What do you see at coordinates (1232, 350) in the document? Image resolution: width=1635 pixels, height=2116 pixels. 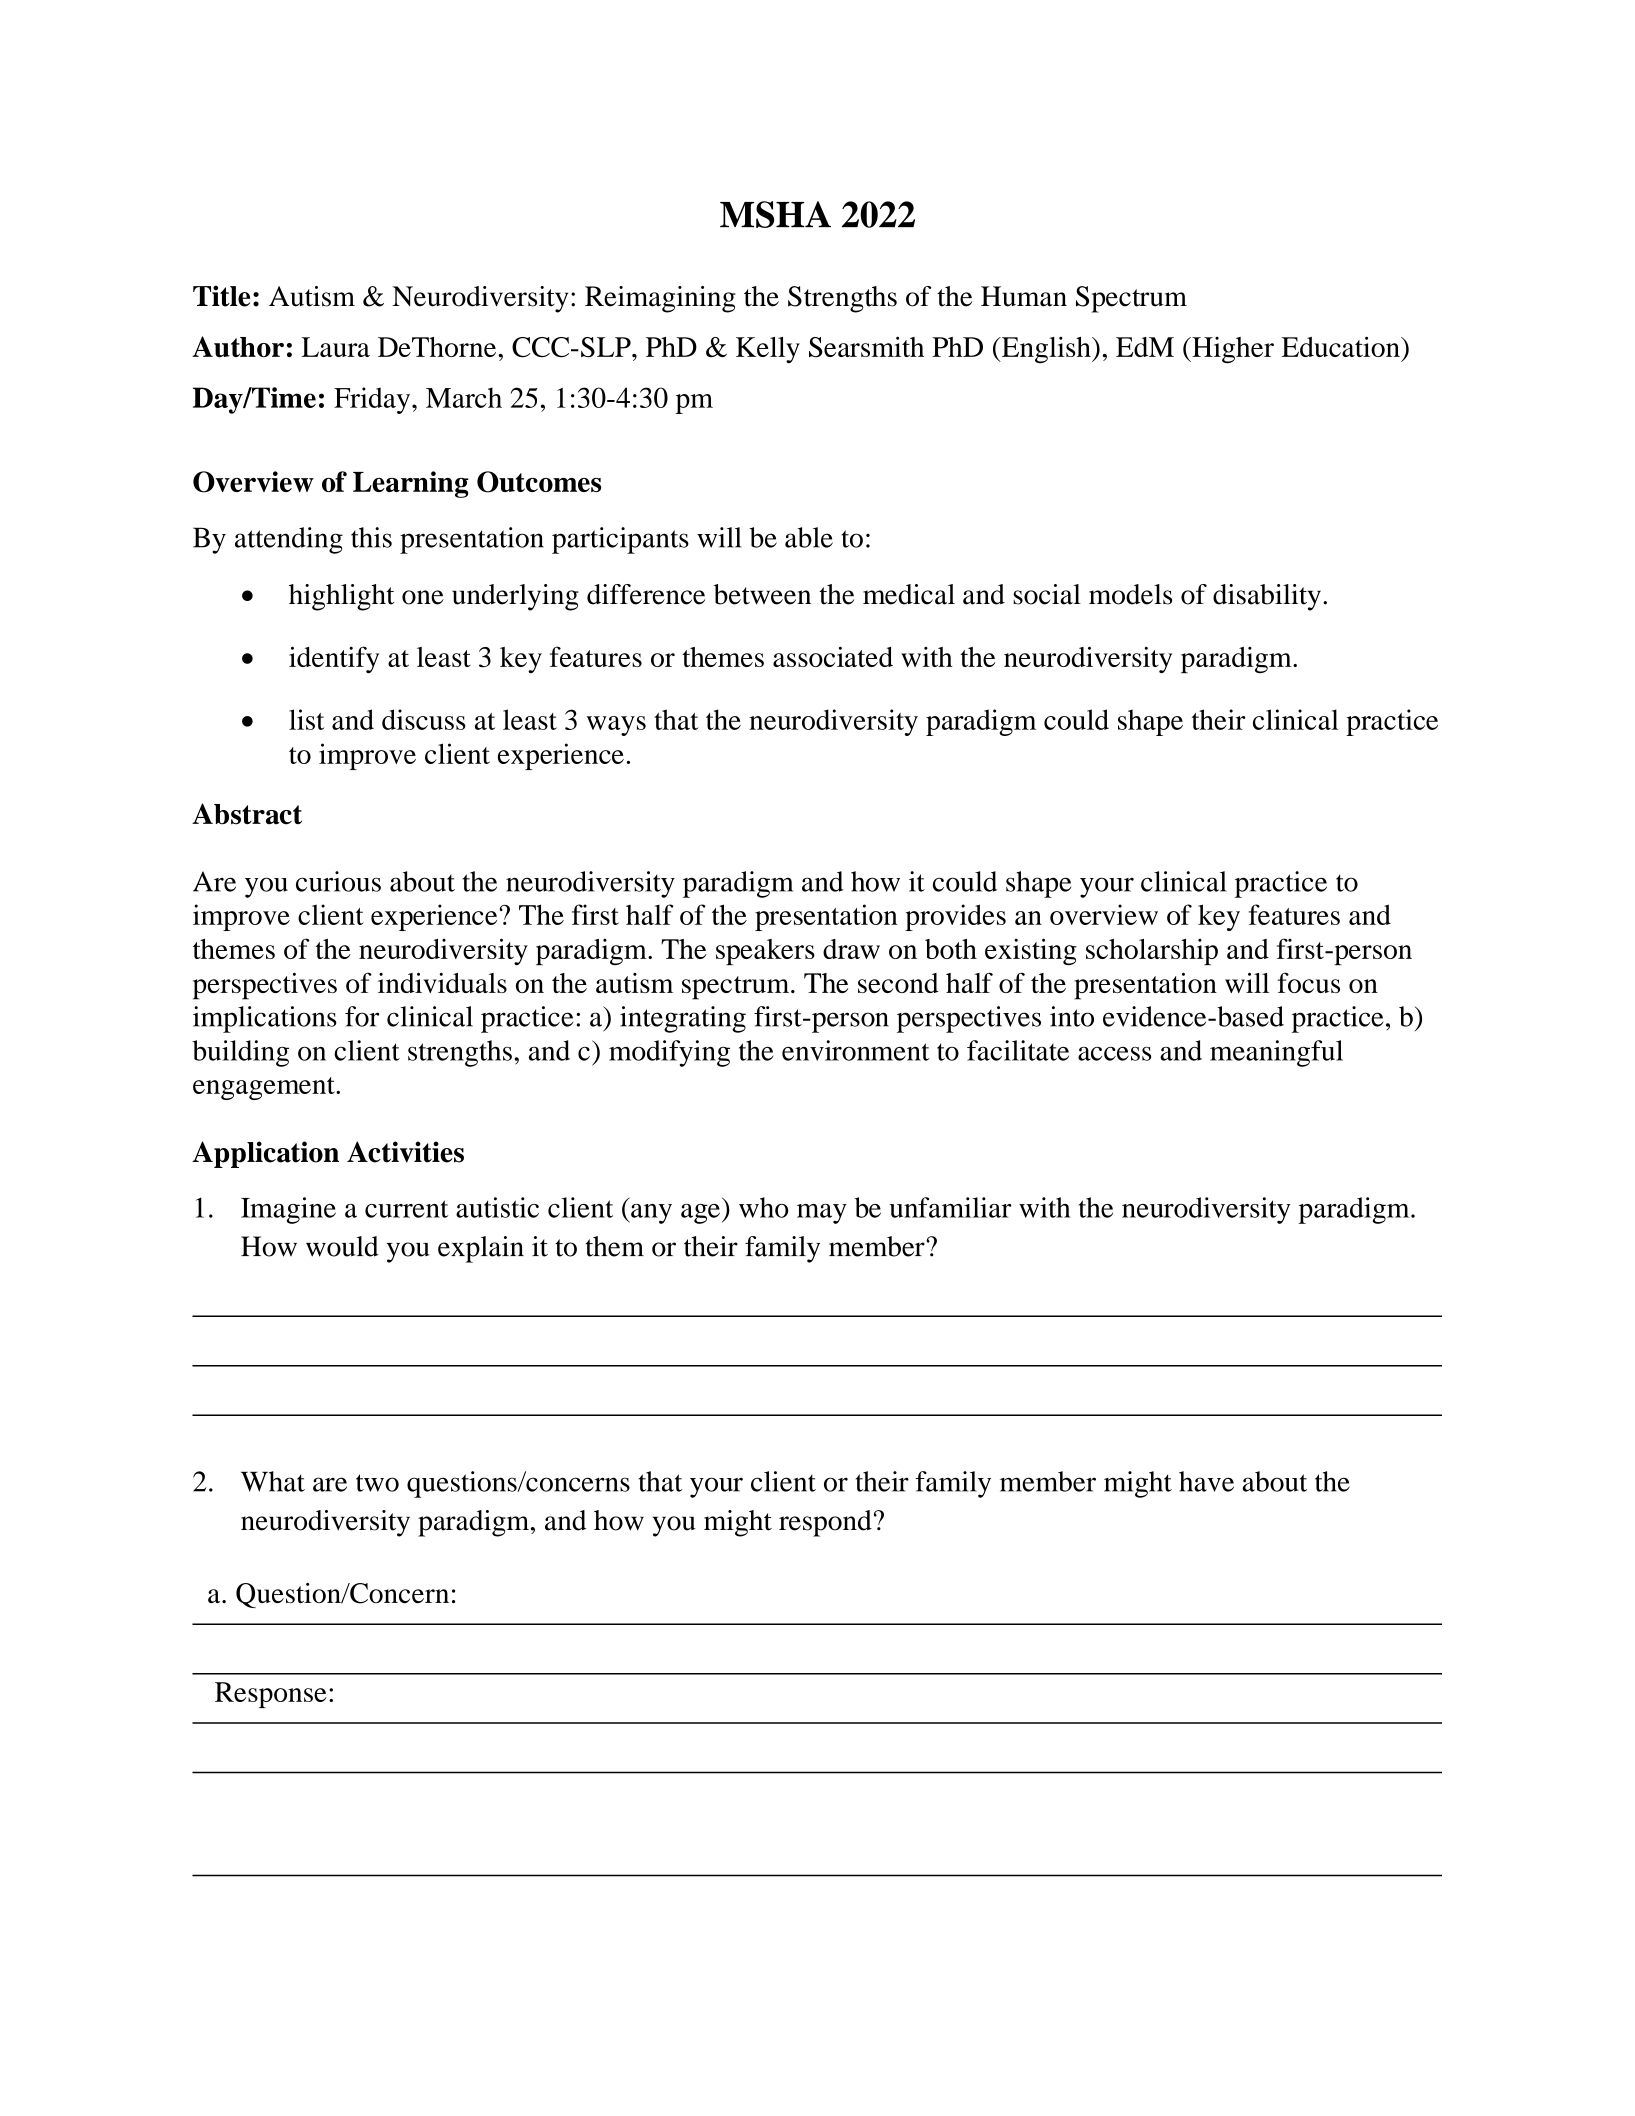 I see `Higher` at bounding box center [1232, 350].
